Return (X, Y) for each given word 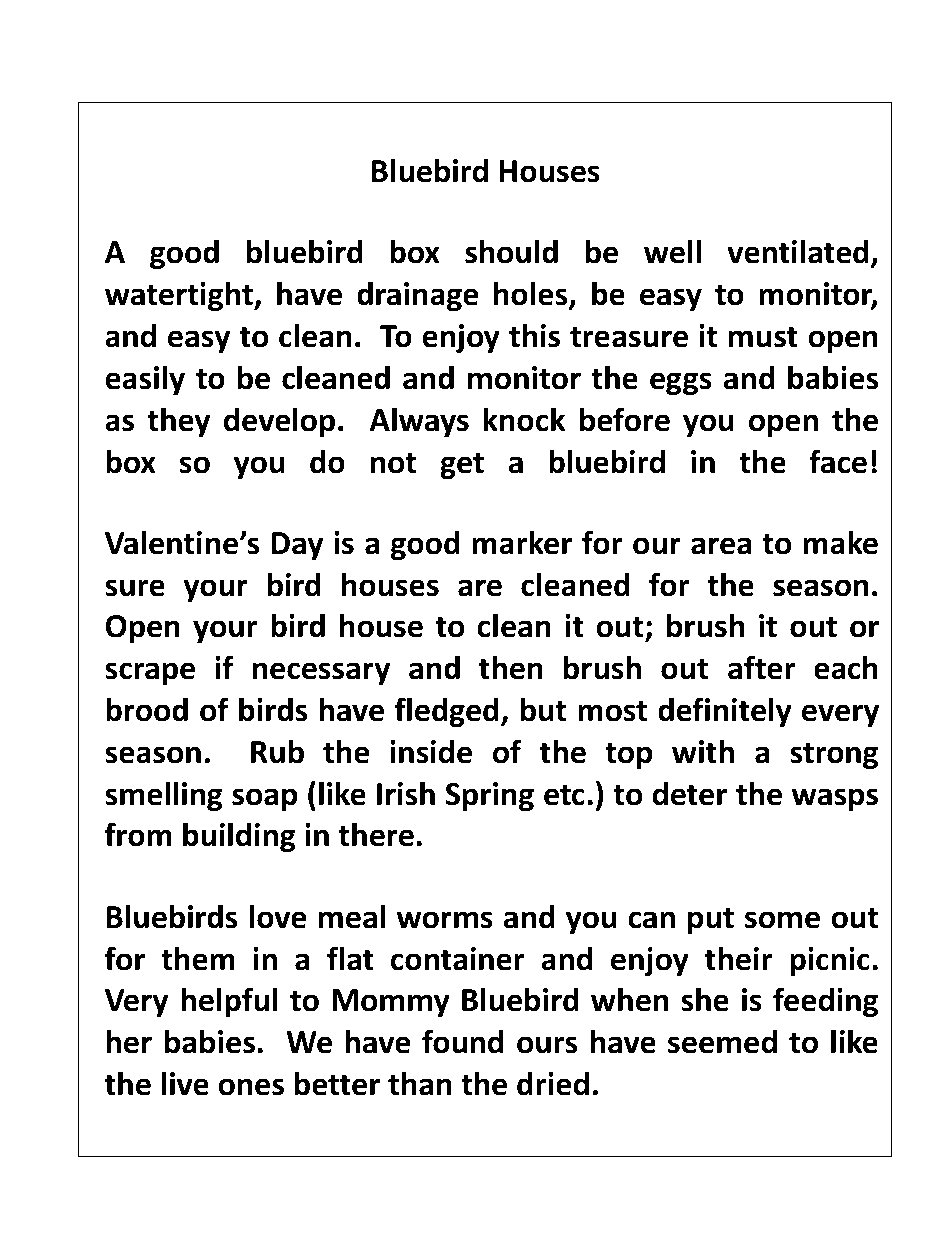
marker (522, 542)
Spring (490, 796)
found (462, 1041)
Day (297, 546)
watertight (180, 296)
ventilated (798, 251)
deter (689, 793)
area (721, 546)
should (511, 251)
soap (264, 799)
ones (251, 1087)
